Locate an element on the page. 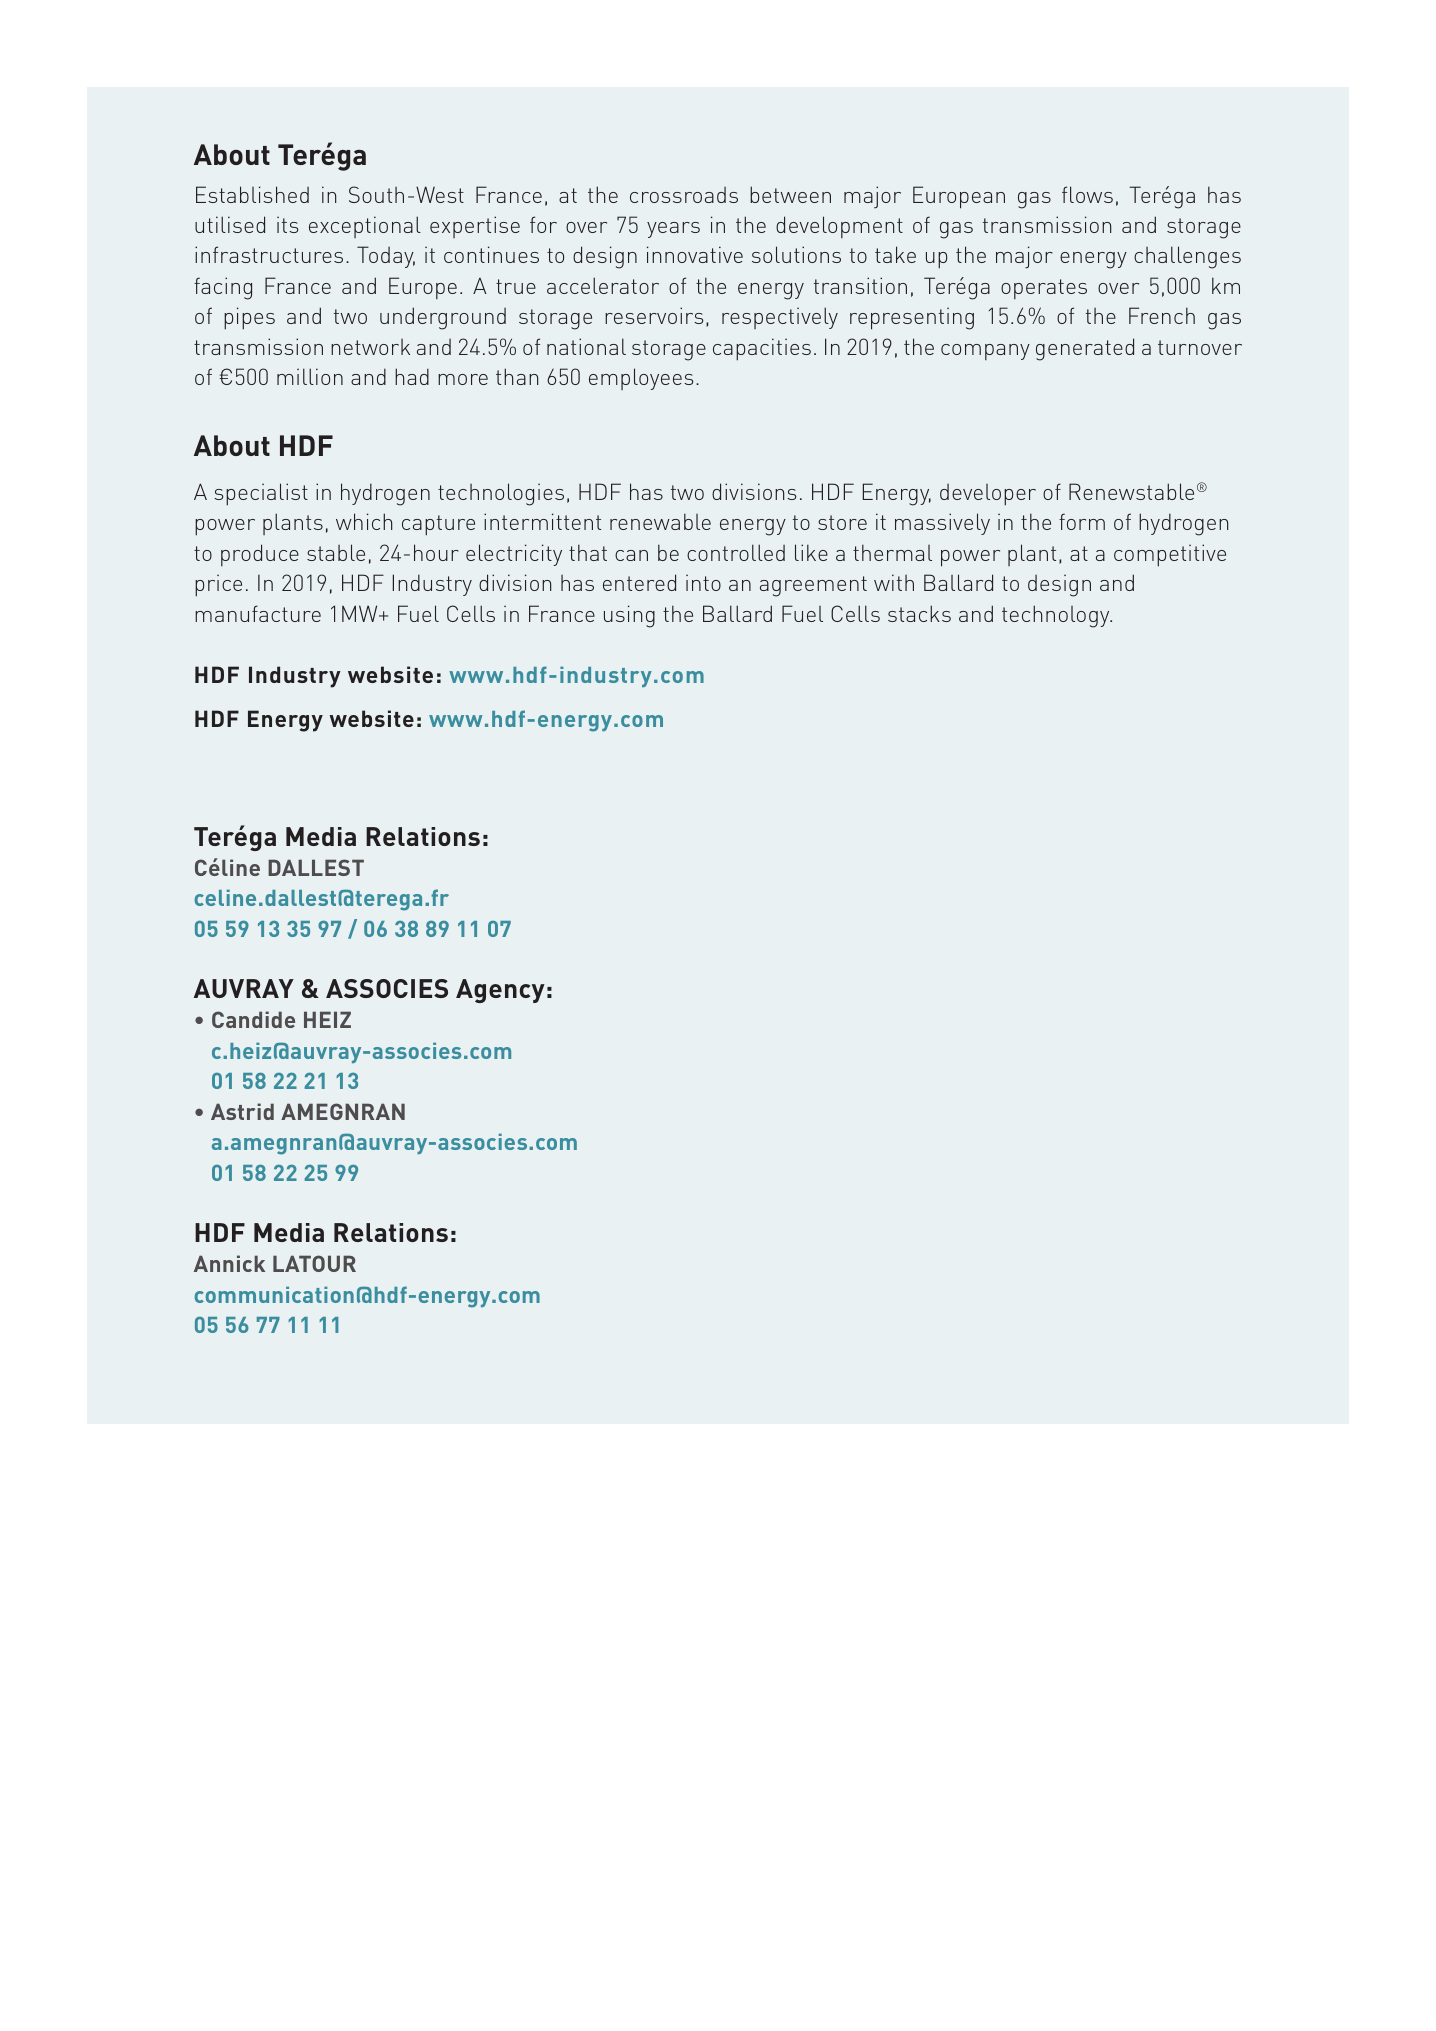 The width and height of the image is (1436, 2031). form is located at coordinates (1082, 521).
